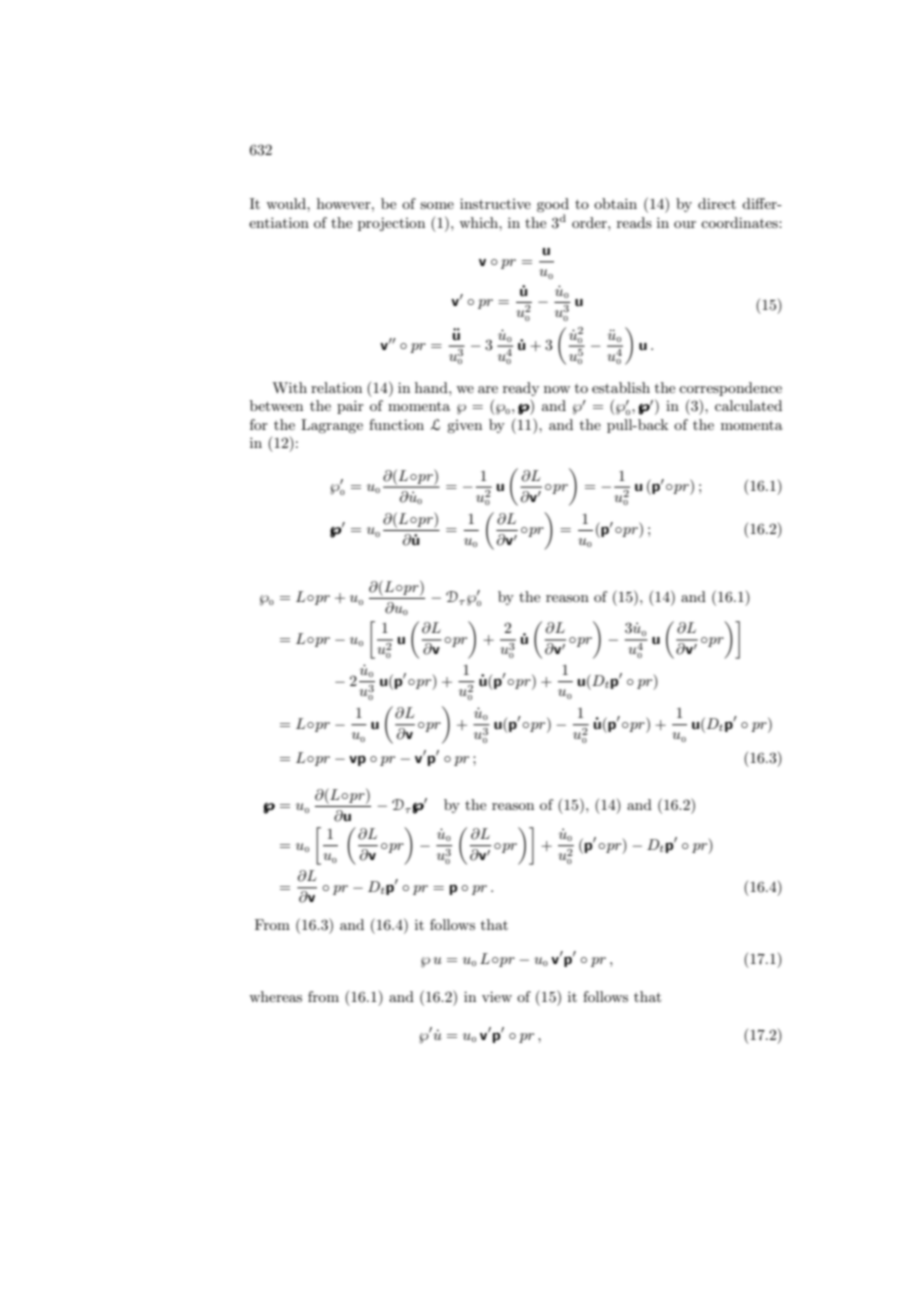  What do you see at coordinates (748, 405) in the image?
I see `calculated` at bounding box center [748, 405].
